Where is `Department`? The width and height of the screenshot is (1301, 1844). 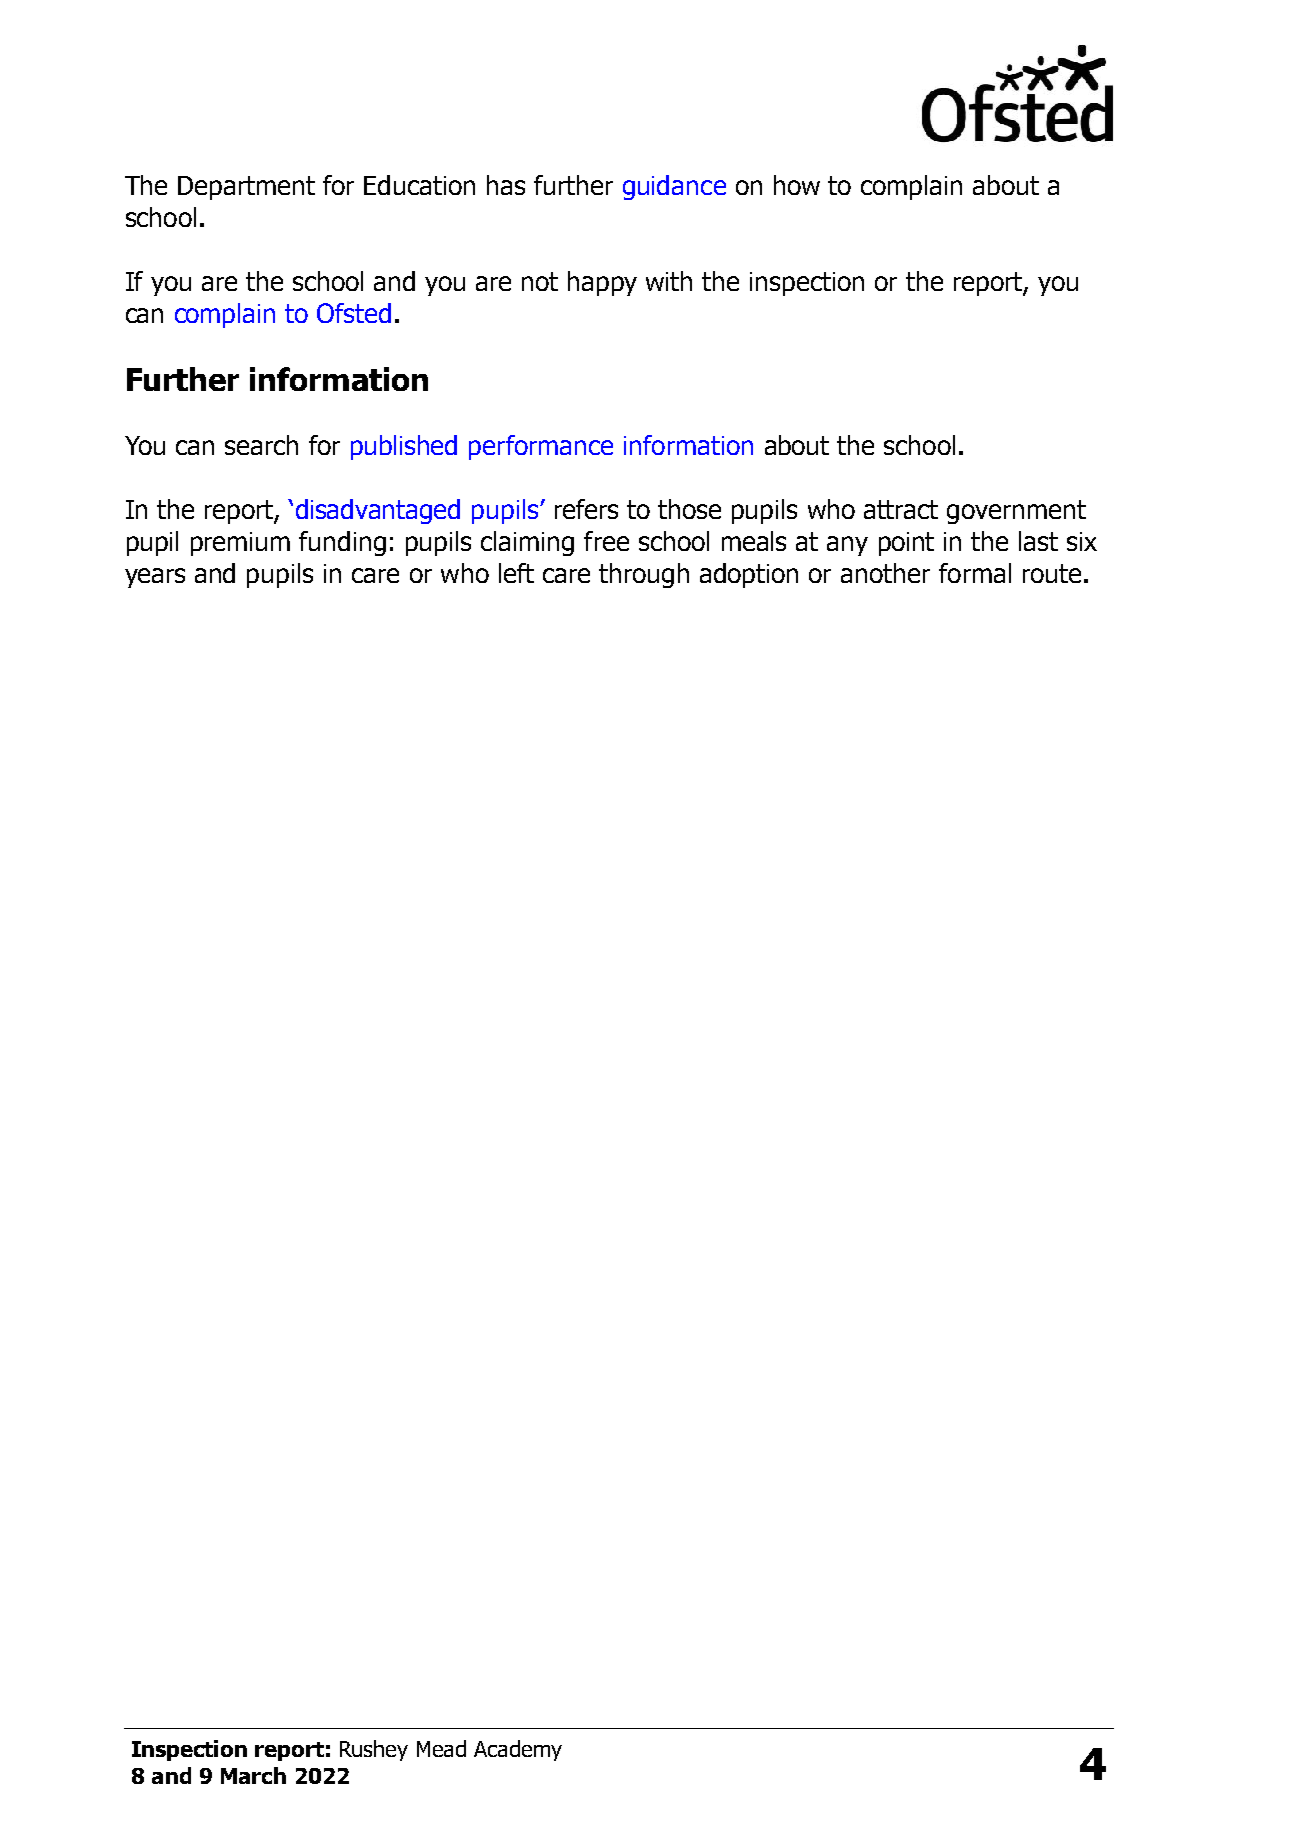 Department is located at coordinates (246, 188).
